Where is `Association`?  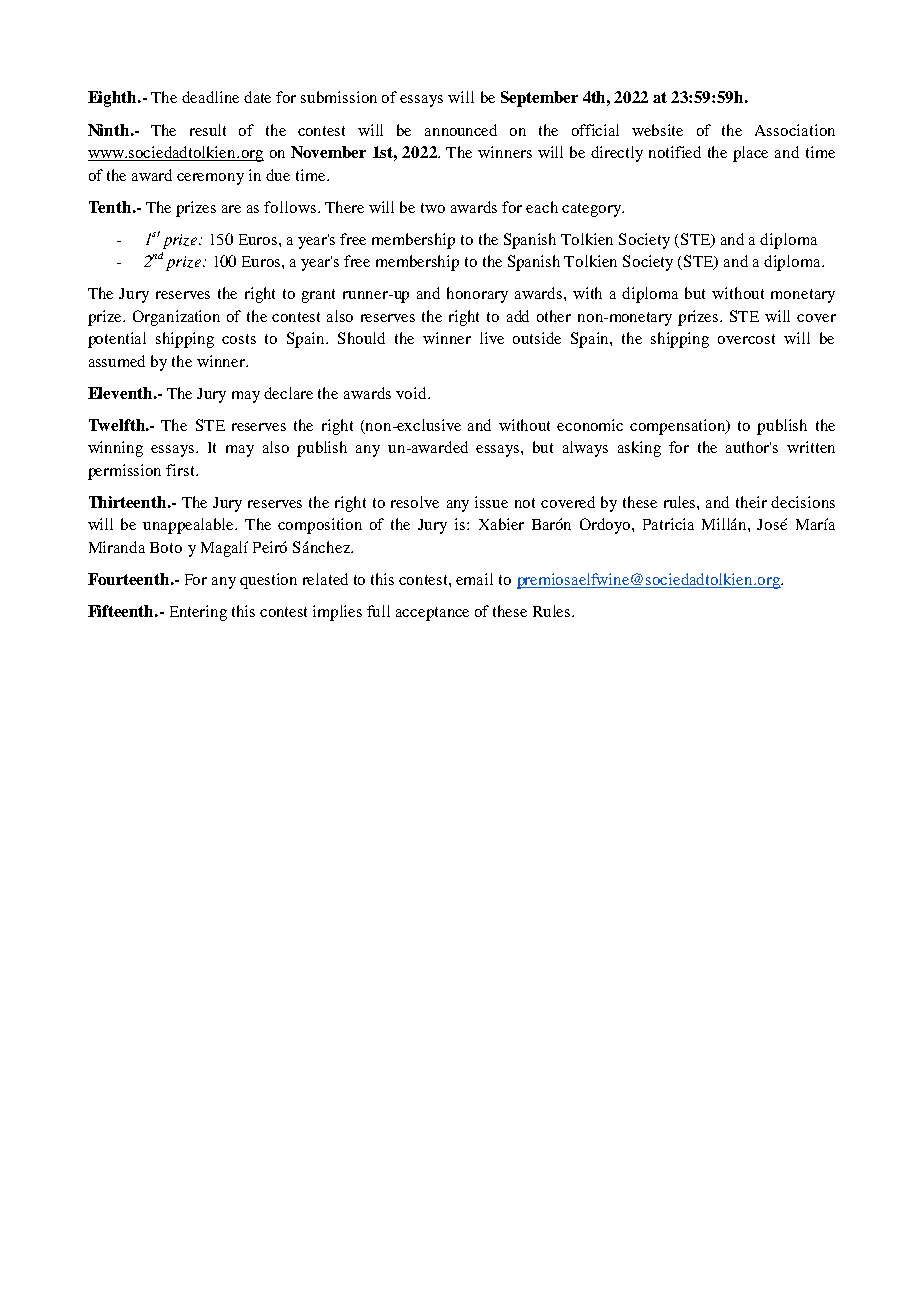 Association is located at coordinates (795, 130).
